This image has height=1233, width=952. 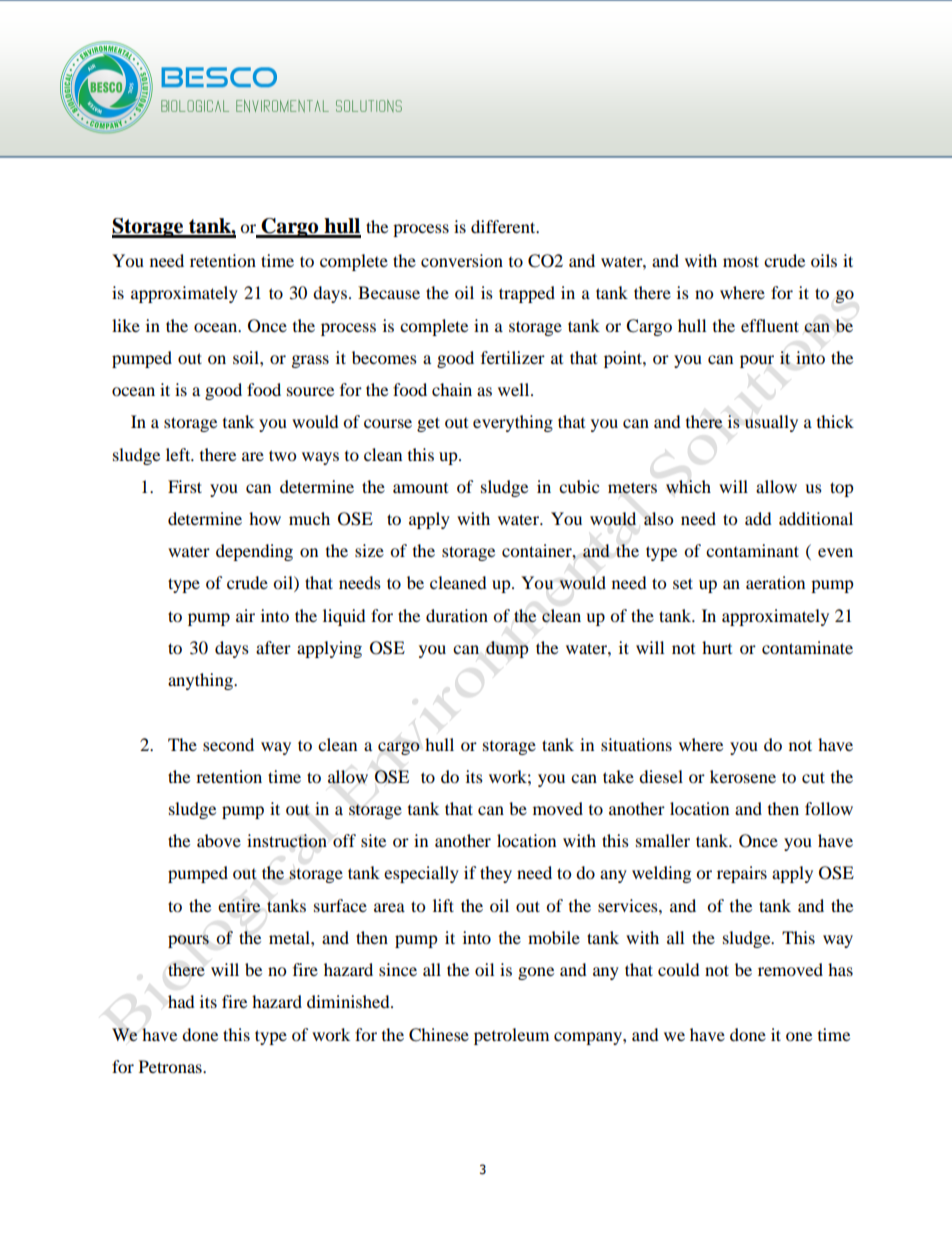 What do you see at coordinates (717, 647) in the image?
I see `hurt` at bounding box center [717, 647].
